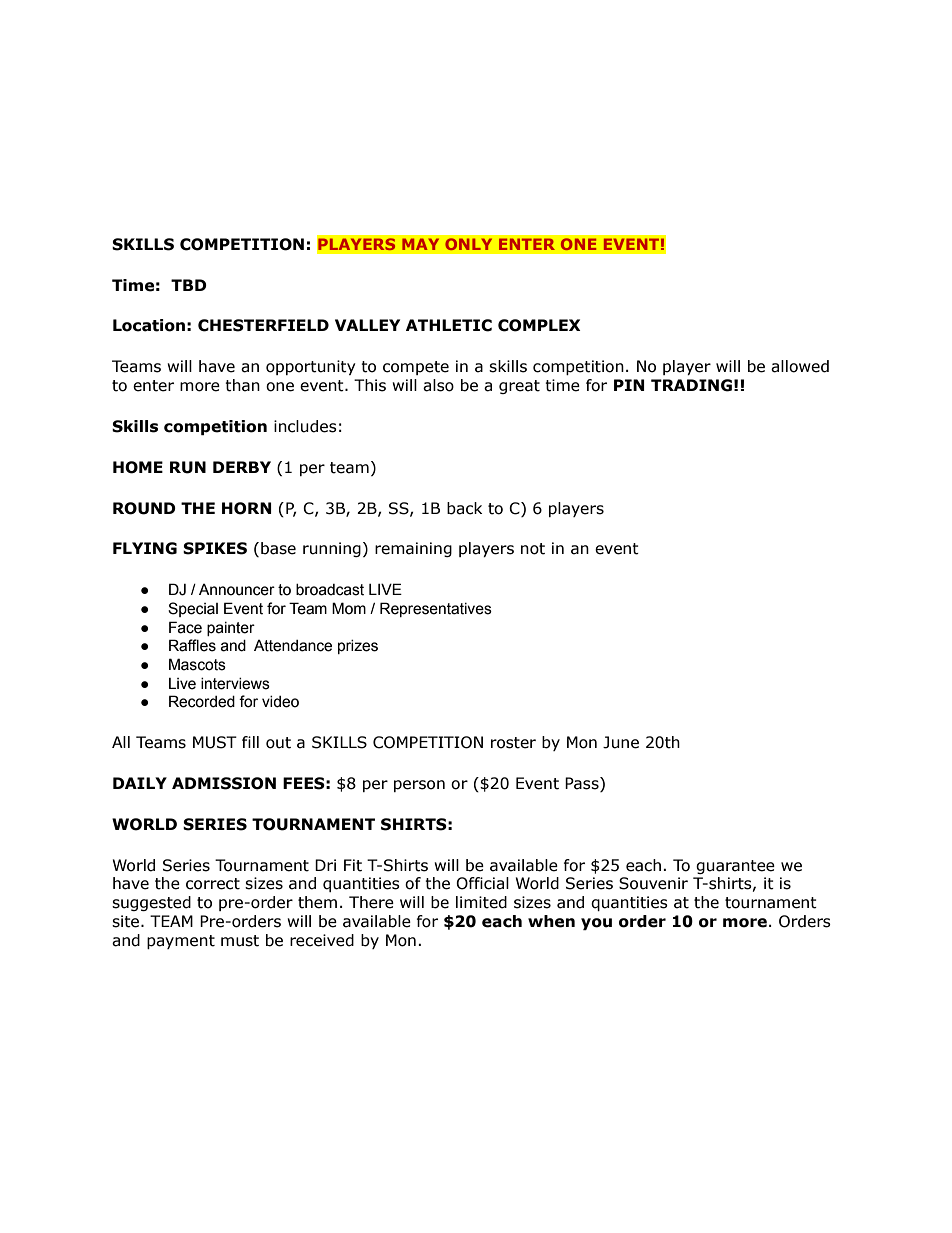  I want to click on allowed, so click(800, 366).
